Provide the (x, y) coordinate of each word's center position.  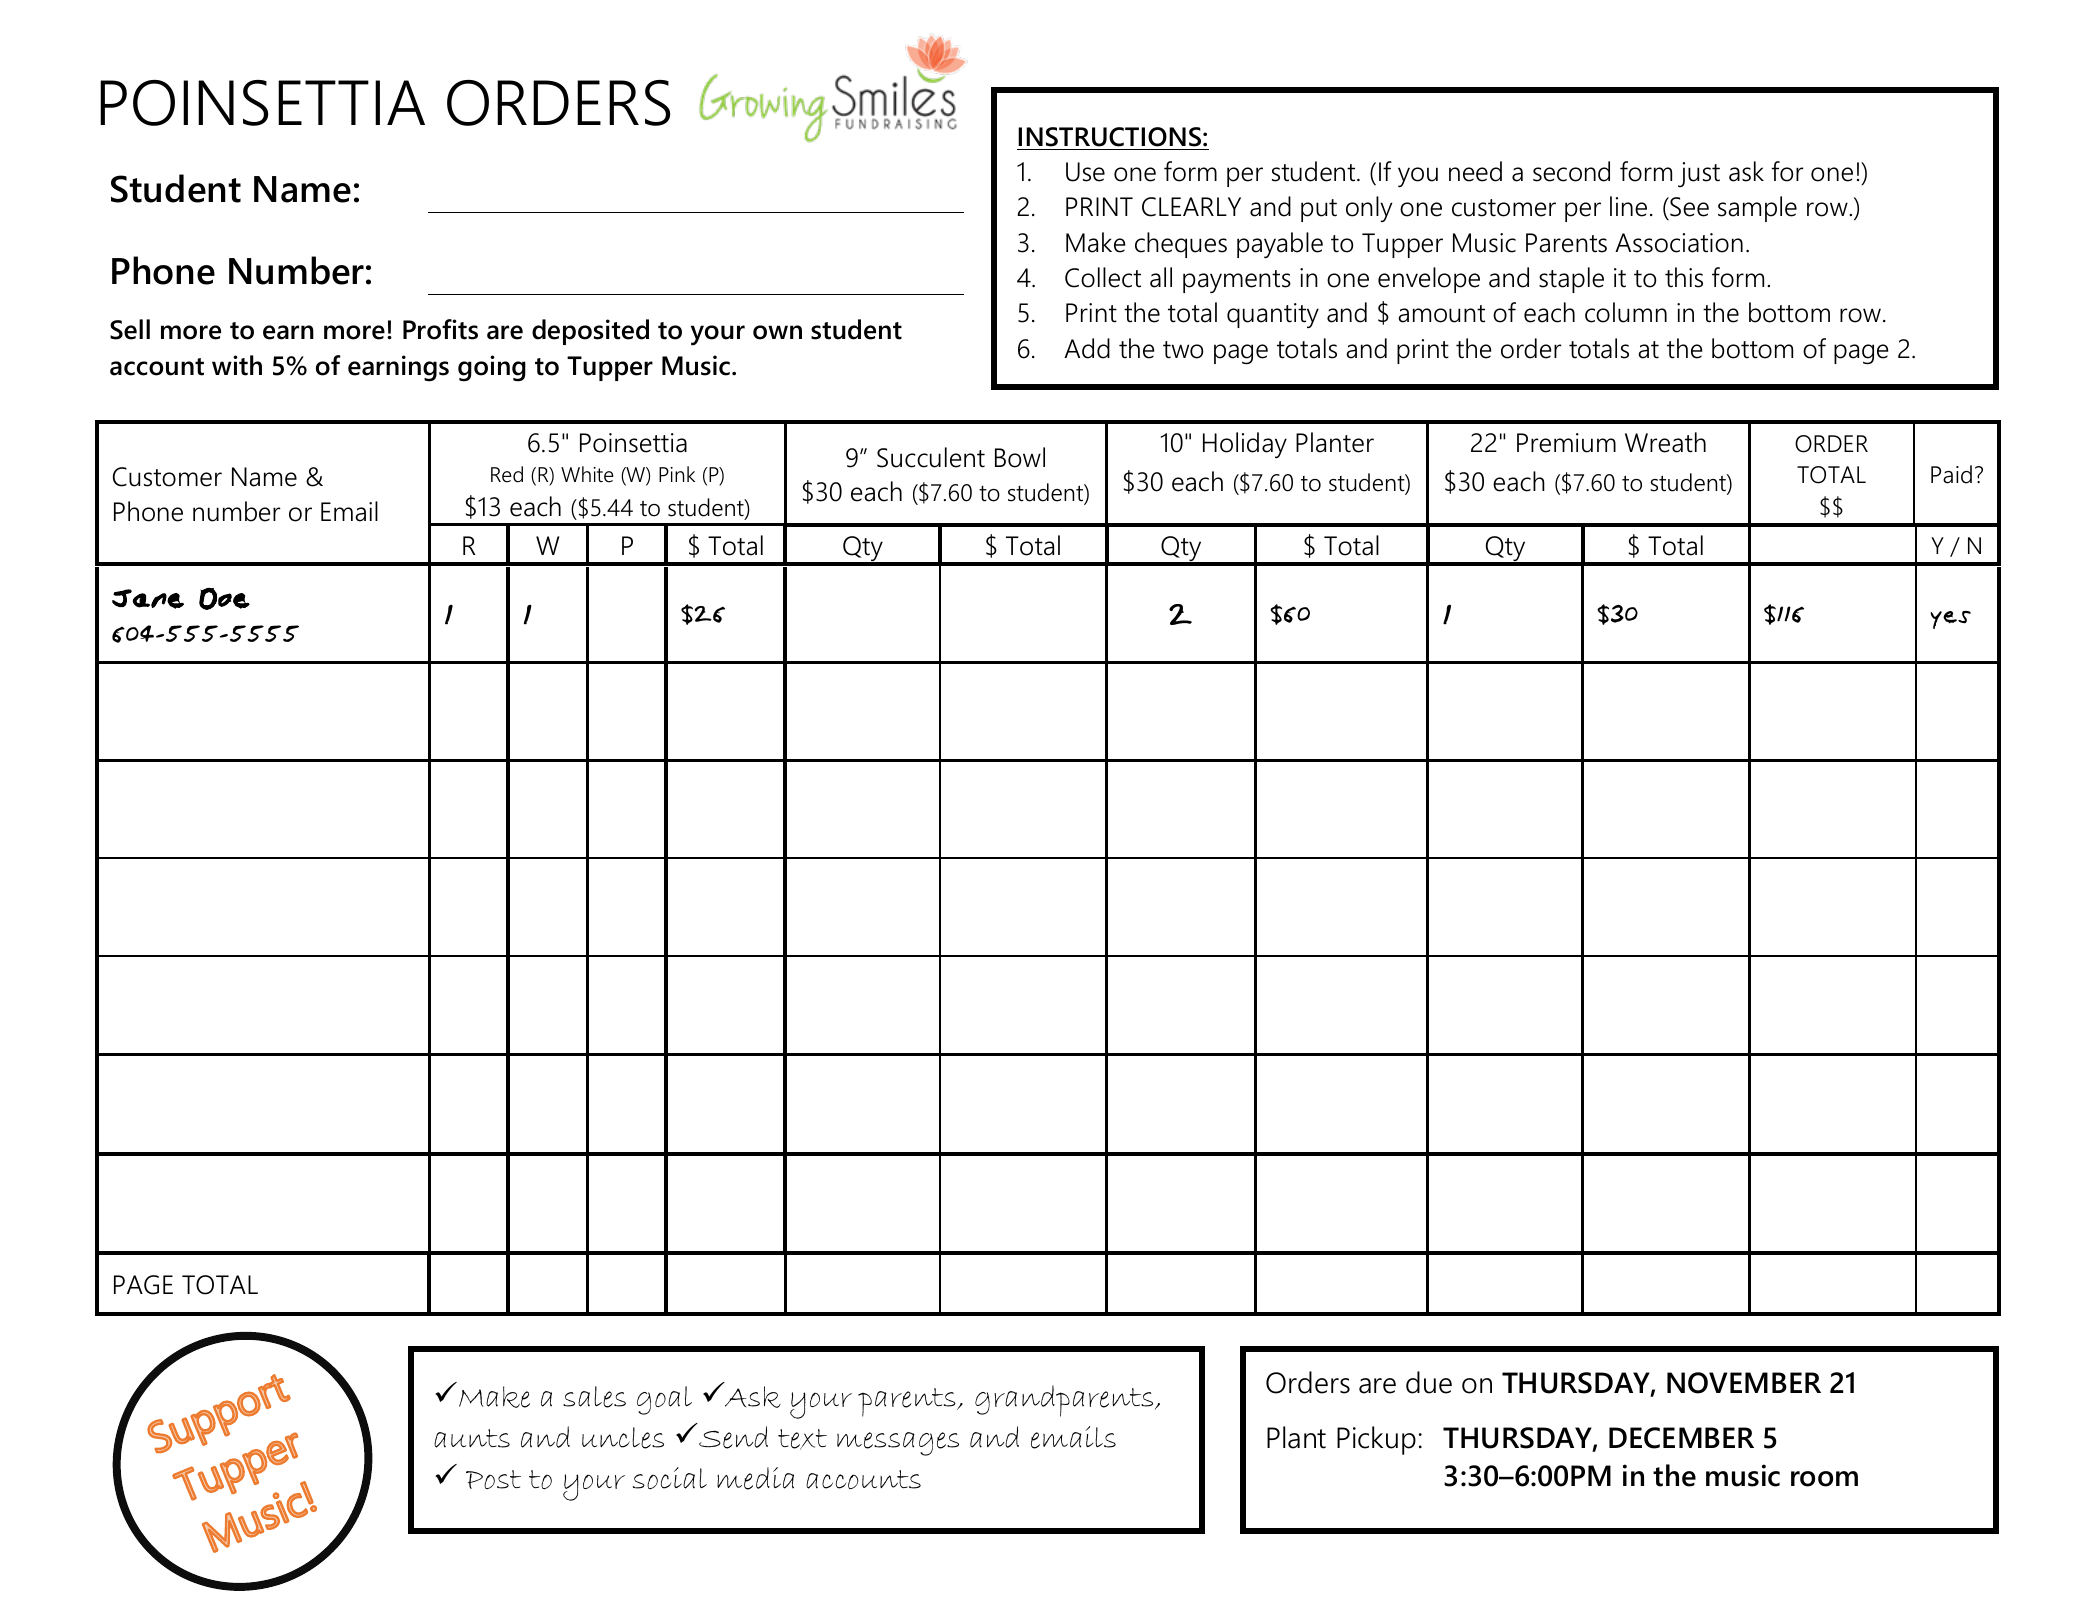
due (1429, 1382)
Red (507, 474)
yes (1950, 620)
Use (1085, 172)
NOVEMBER (1744, 1383)
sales (594, 1397)
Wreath (1665, 442)
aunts (472, 1438)
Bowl (1020, 457)
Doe (224, 599)
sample (1757, 209)
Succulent (931, 457)
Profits (440, 329)
